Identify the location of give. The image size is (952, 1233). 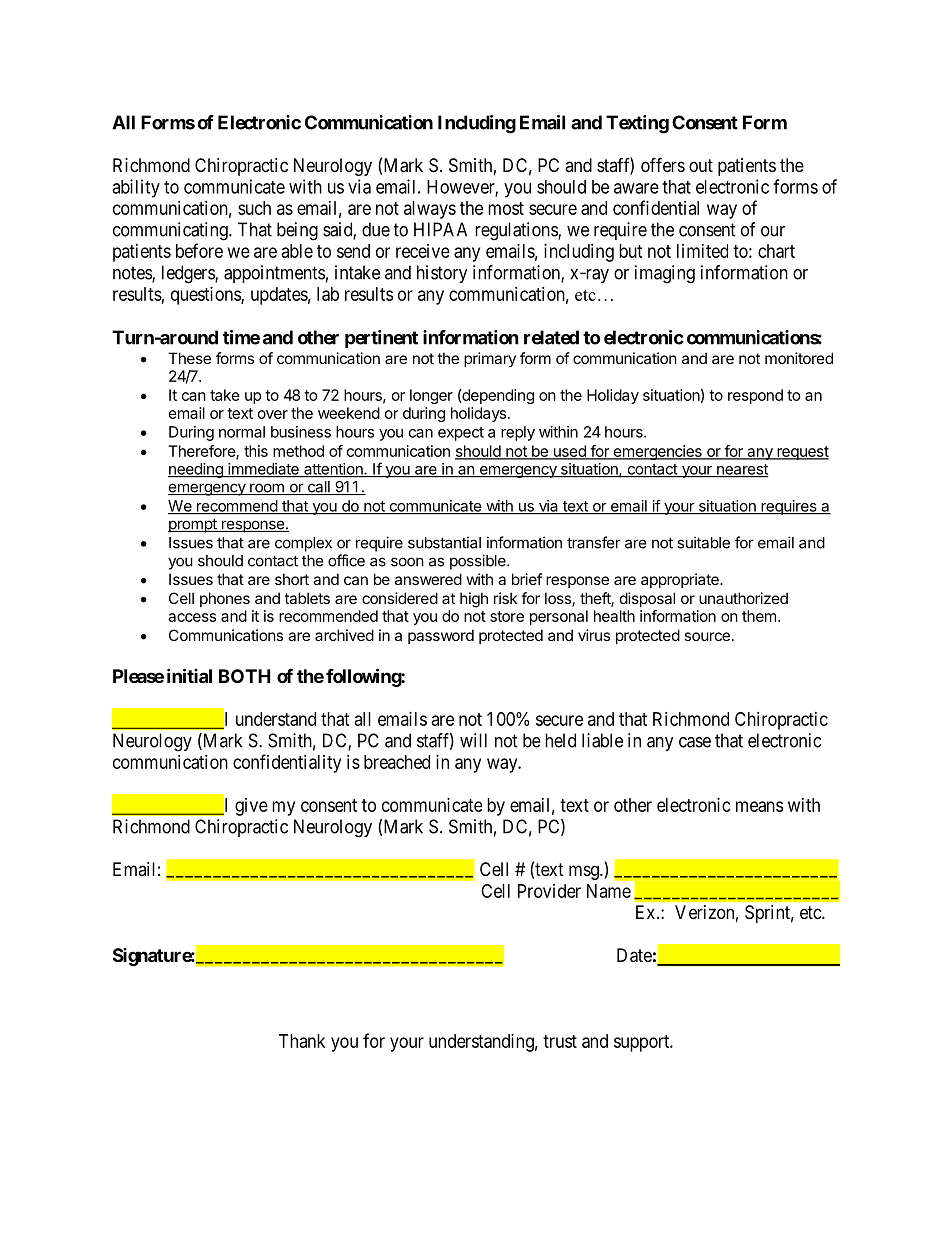
(251, 807).
